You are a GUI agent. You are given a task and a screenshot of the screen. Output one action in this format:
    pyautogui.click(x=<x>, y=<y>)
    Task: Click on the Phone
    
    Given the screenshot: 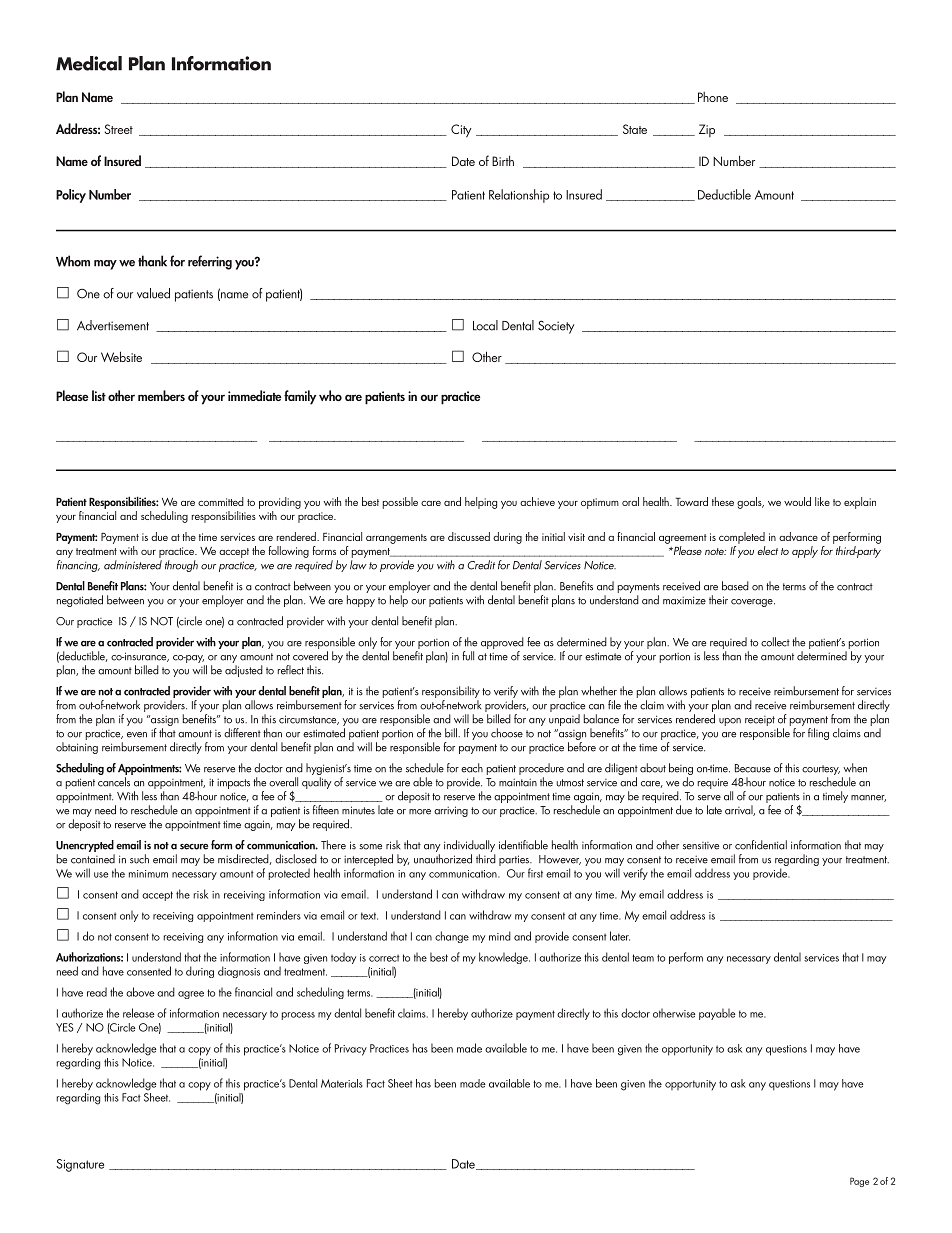 What is the action you would take?
    pyautogui.click(x=713, y=97)
